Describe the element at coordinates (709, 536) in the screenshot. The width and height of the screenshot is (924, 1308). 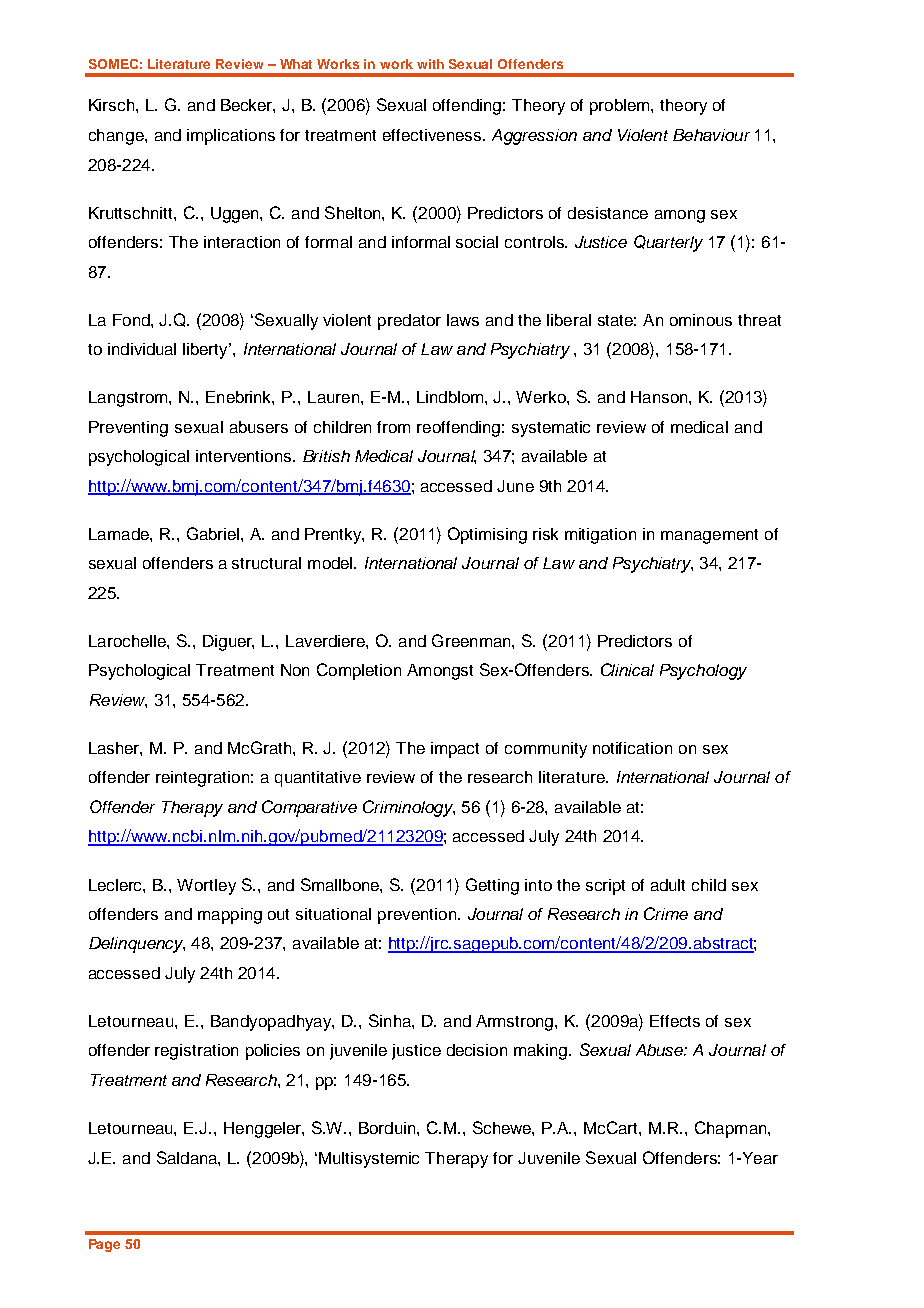
I see `management` at that location.
